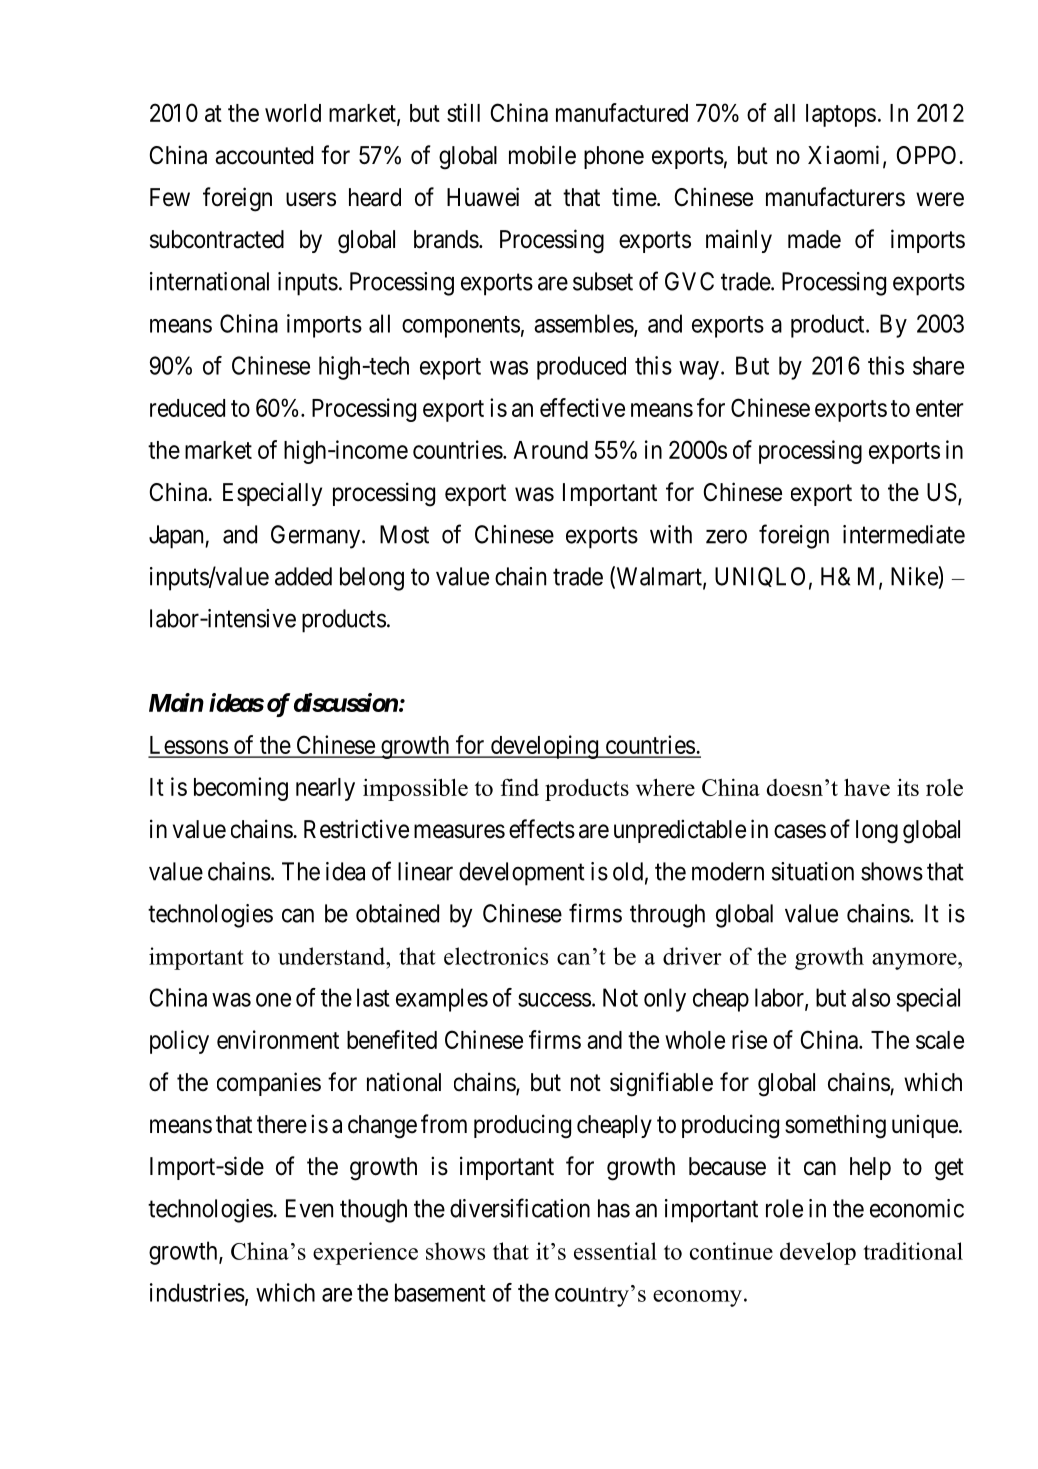 Image resolution: width=1038 pixels, height=1469 pixels. I want to click on accounted, so click(264, 155).
